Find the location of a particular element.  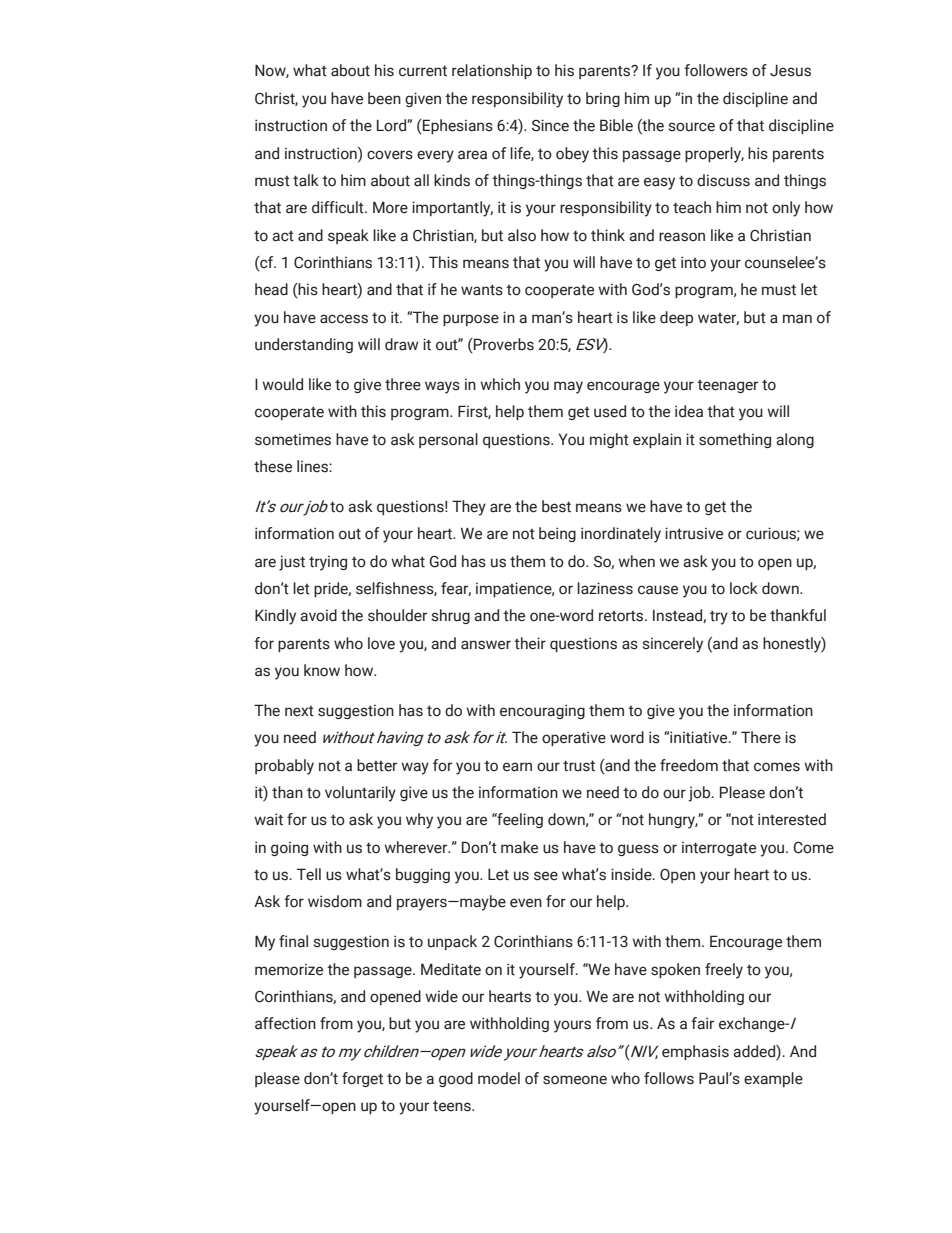

their is located at coordinates (530, 643).
